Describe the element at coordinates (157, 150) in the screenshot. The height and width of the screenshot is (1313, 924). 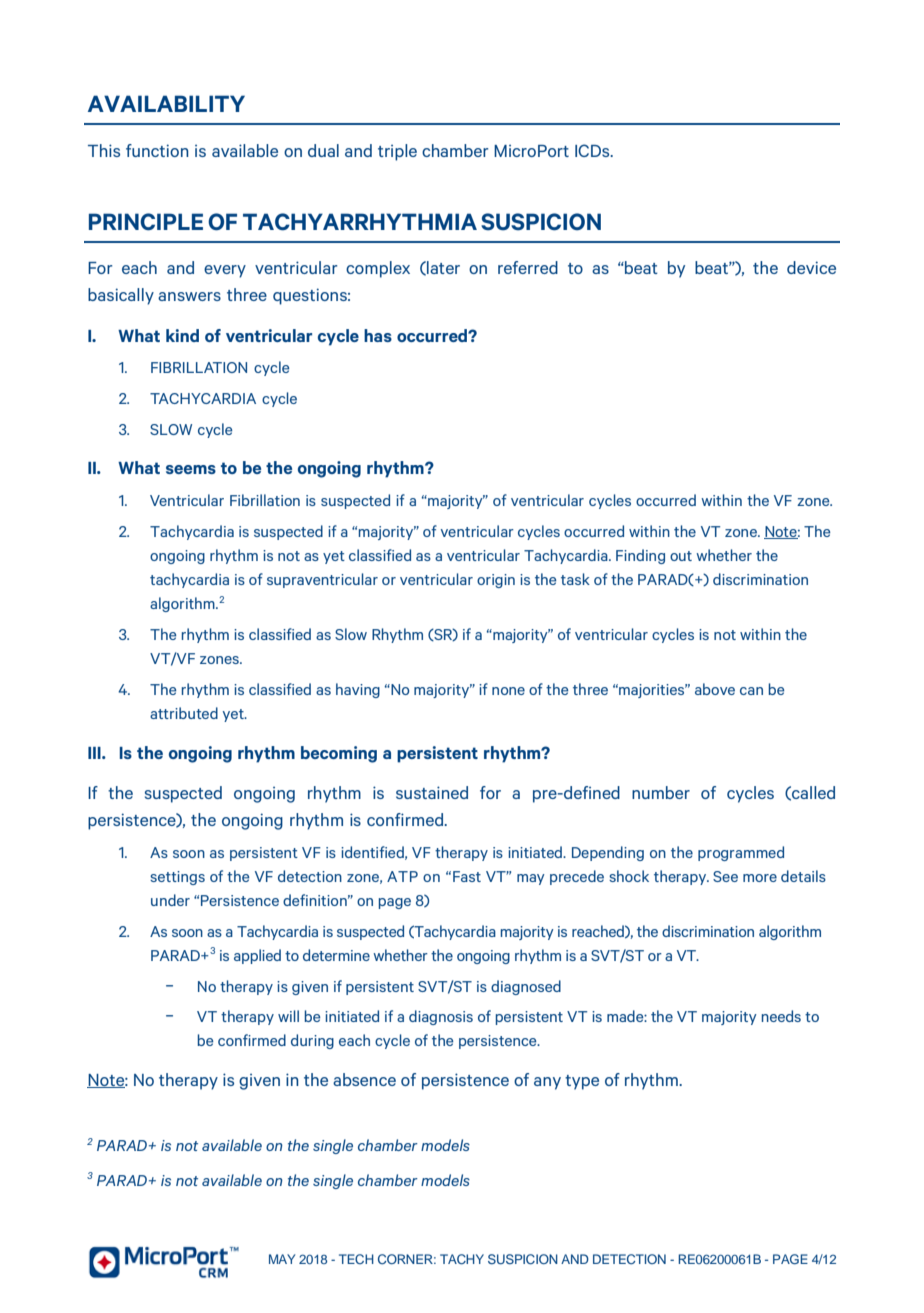
I see `function` at that location.
